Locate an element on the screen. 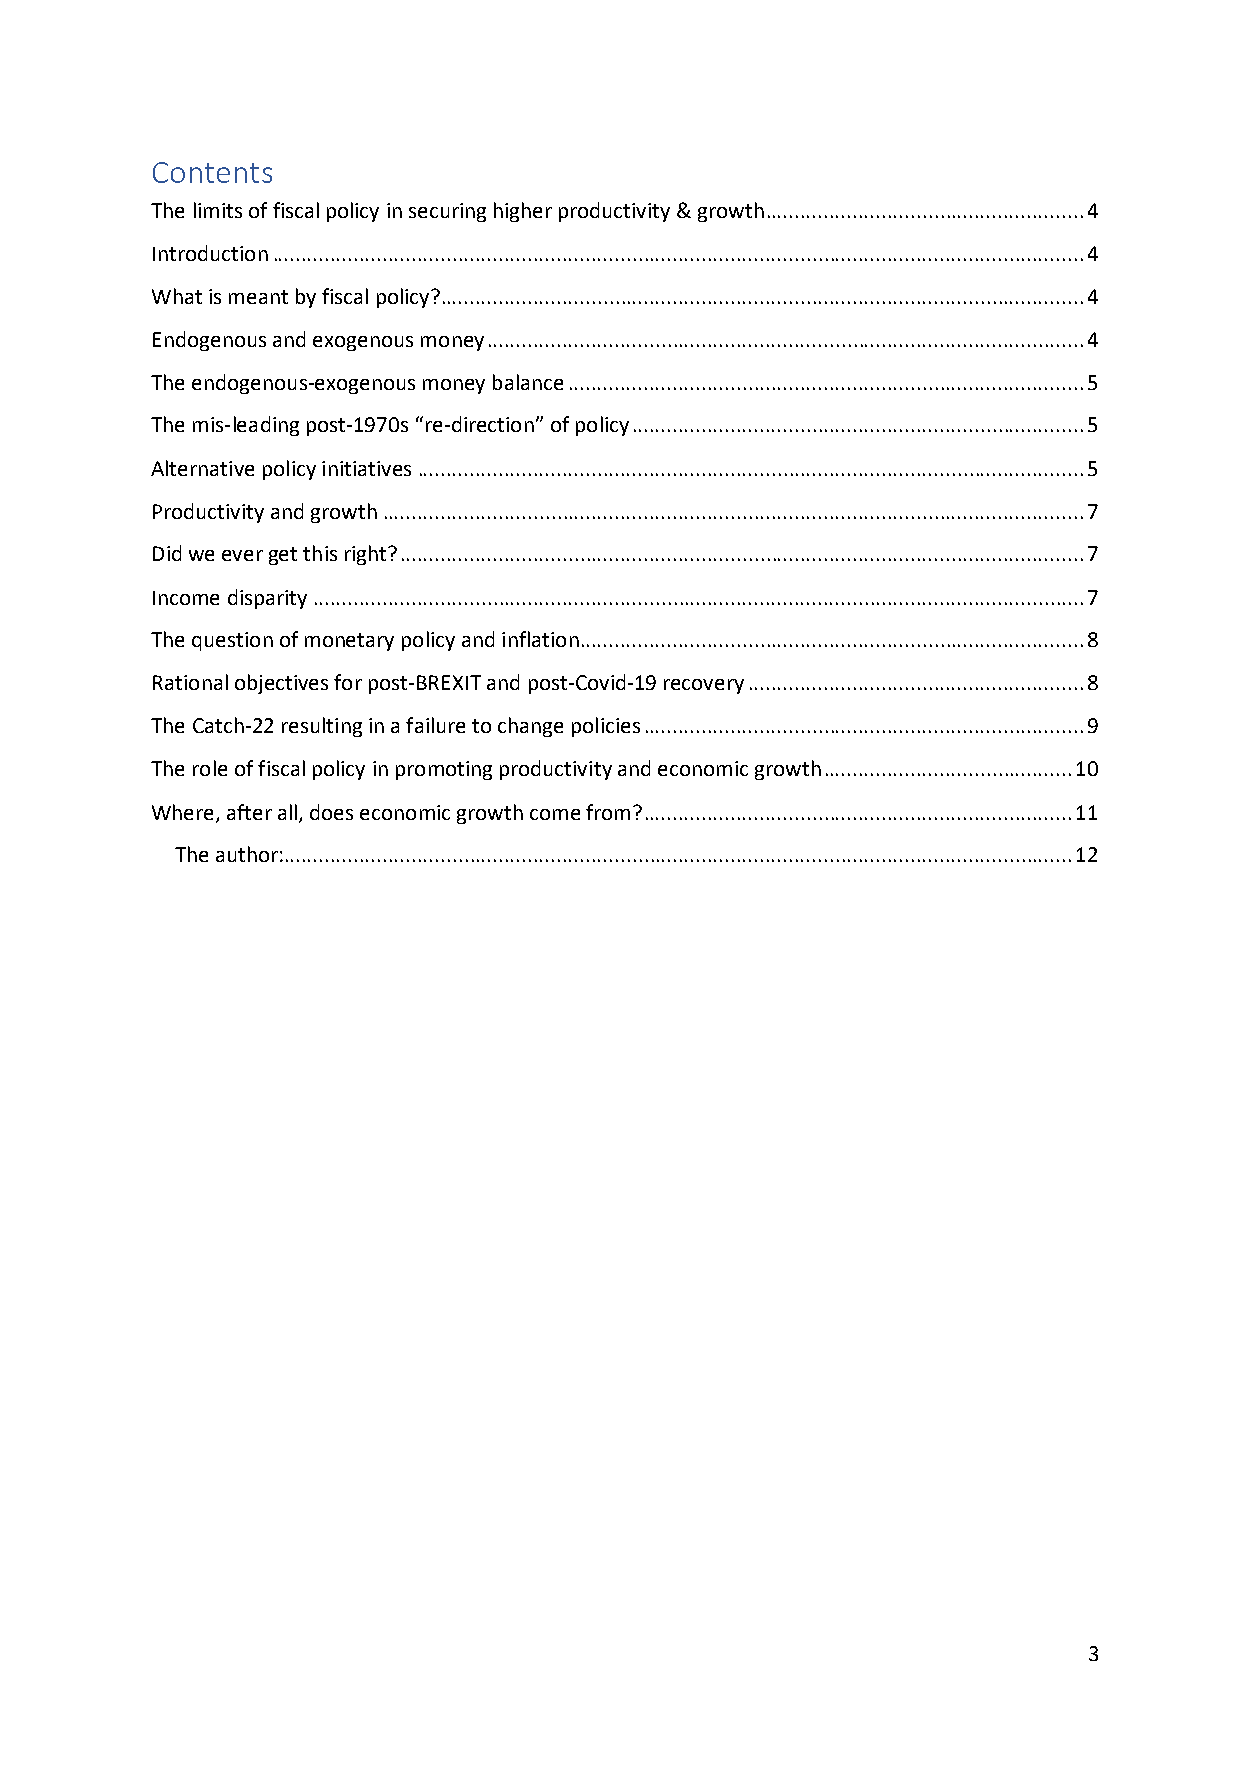  limits is located at coordinates (218, 210).
